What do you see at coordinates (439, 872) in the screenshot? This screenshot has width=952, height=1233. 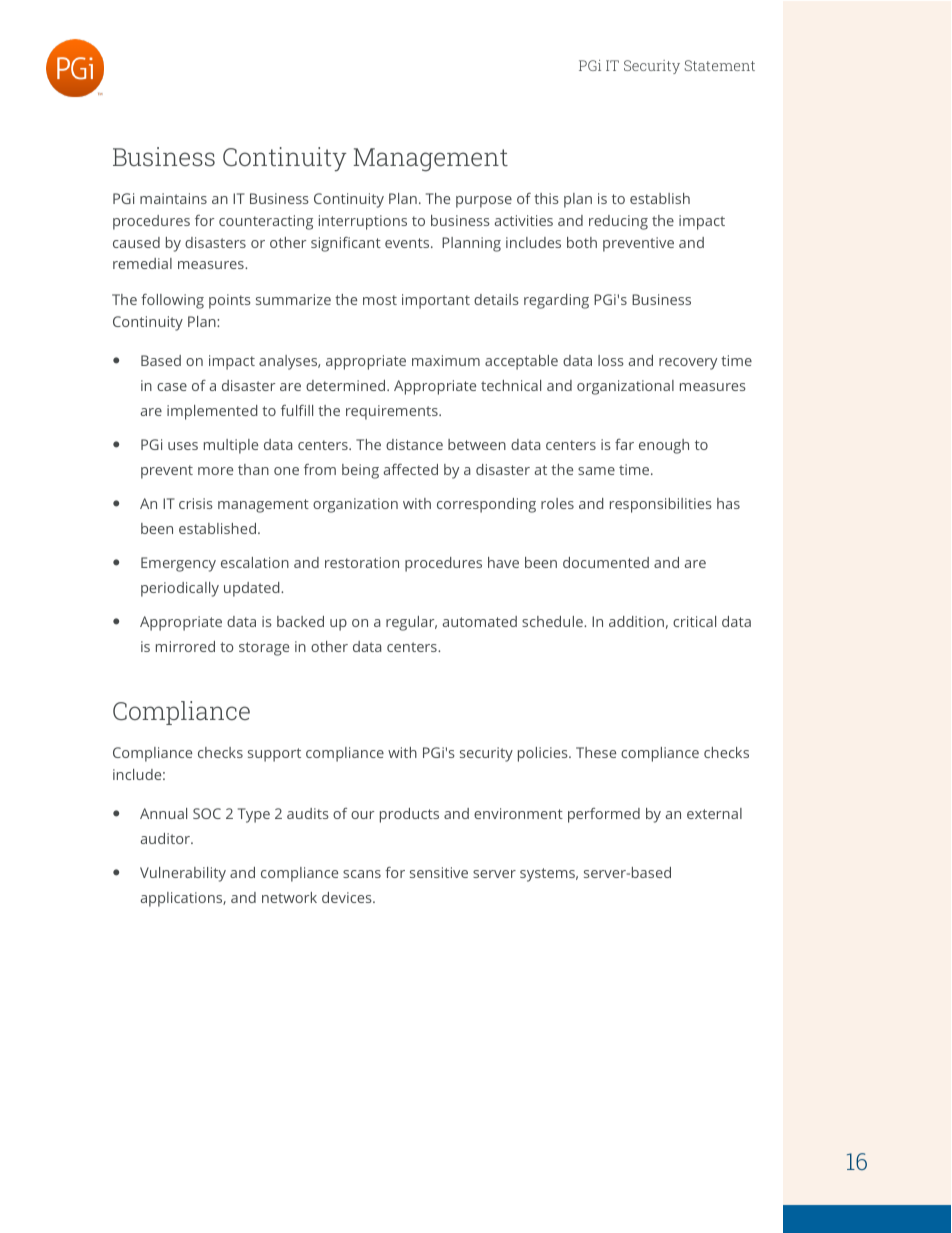 I see `sensitive` at bounding box center [439, 872].
